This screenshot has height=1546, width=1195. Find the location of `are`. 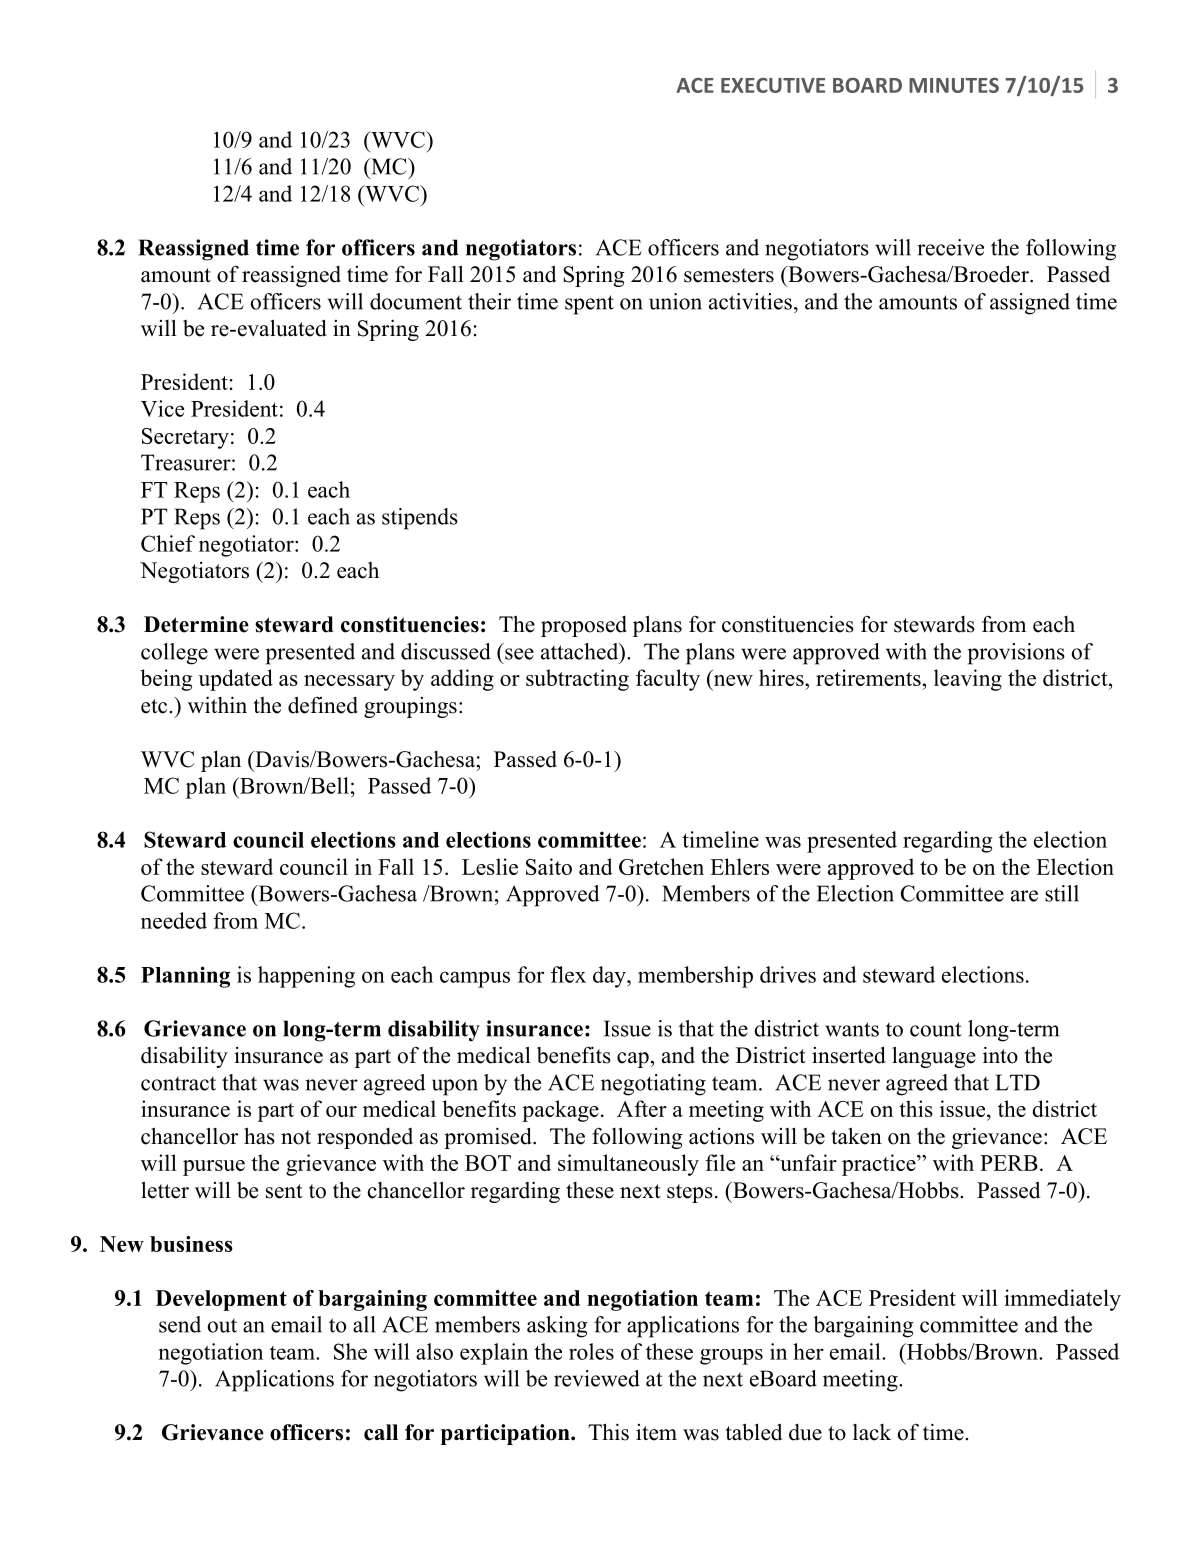

are is located at coordinates (1024, 896).
